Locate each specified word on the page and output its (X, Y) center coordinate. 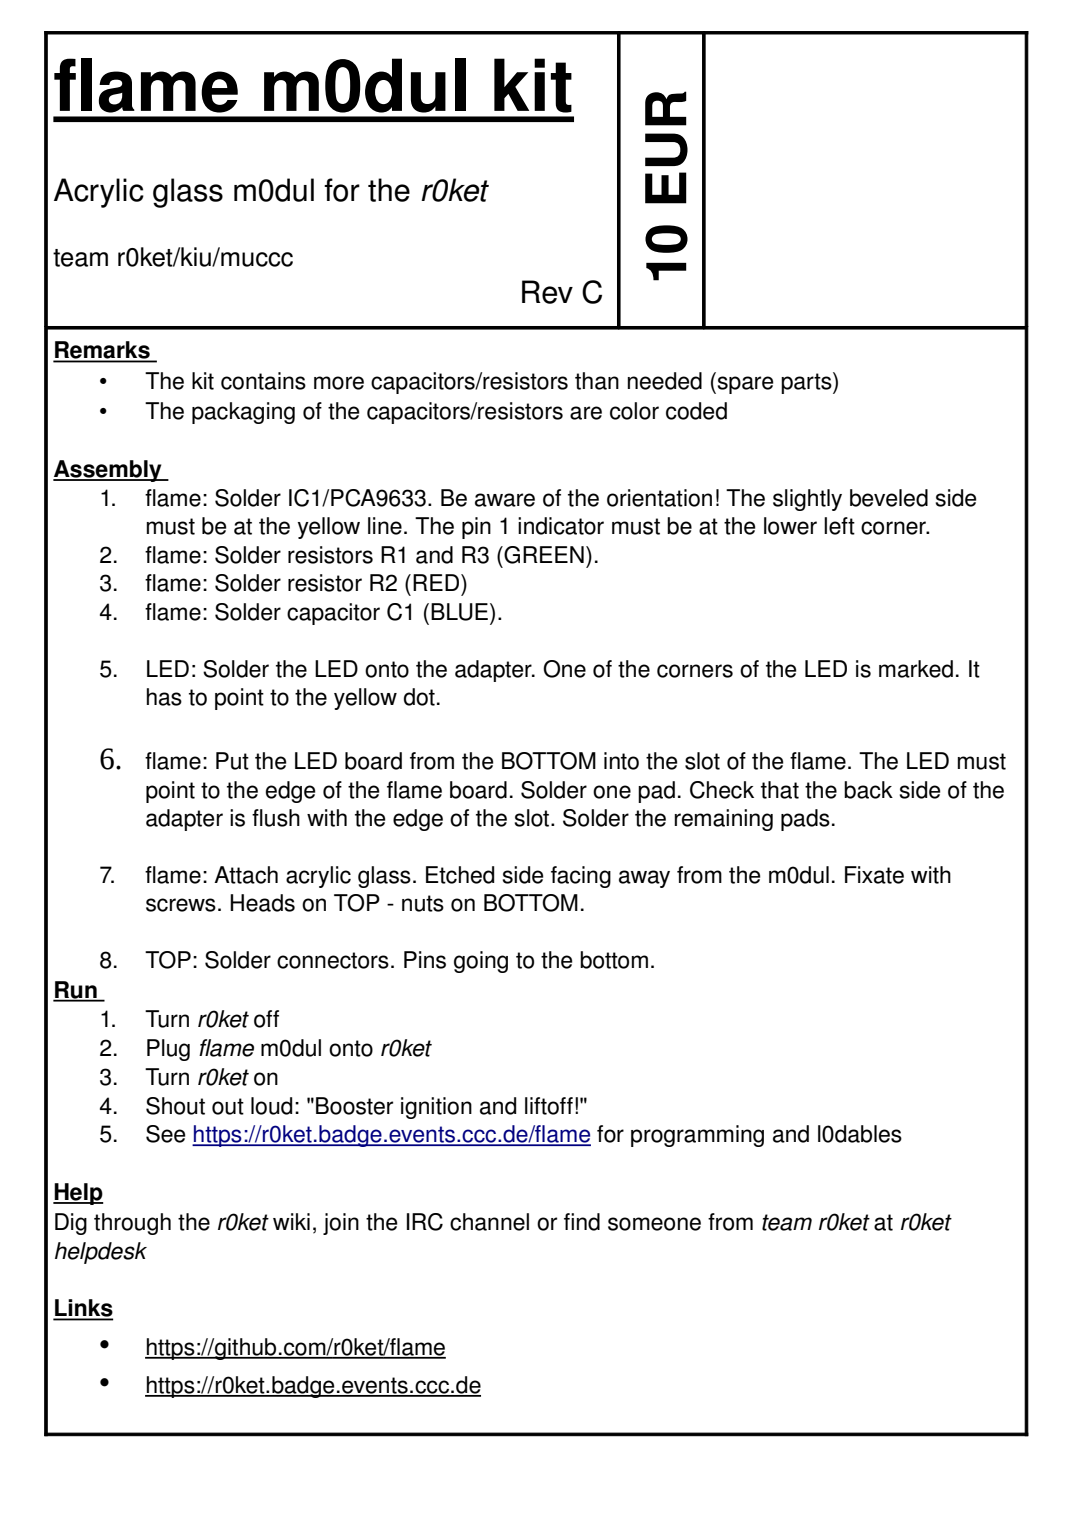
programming (697, 1136)
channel (489, 1222)
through (132, 1224)
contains (263, 381)
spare (744, 385)
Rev (547, 292)
